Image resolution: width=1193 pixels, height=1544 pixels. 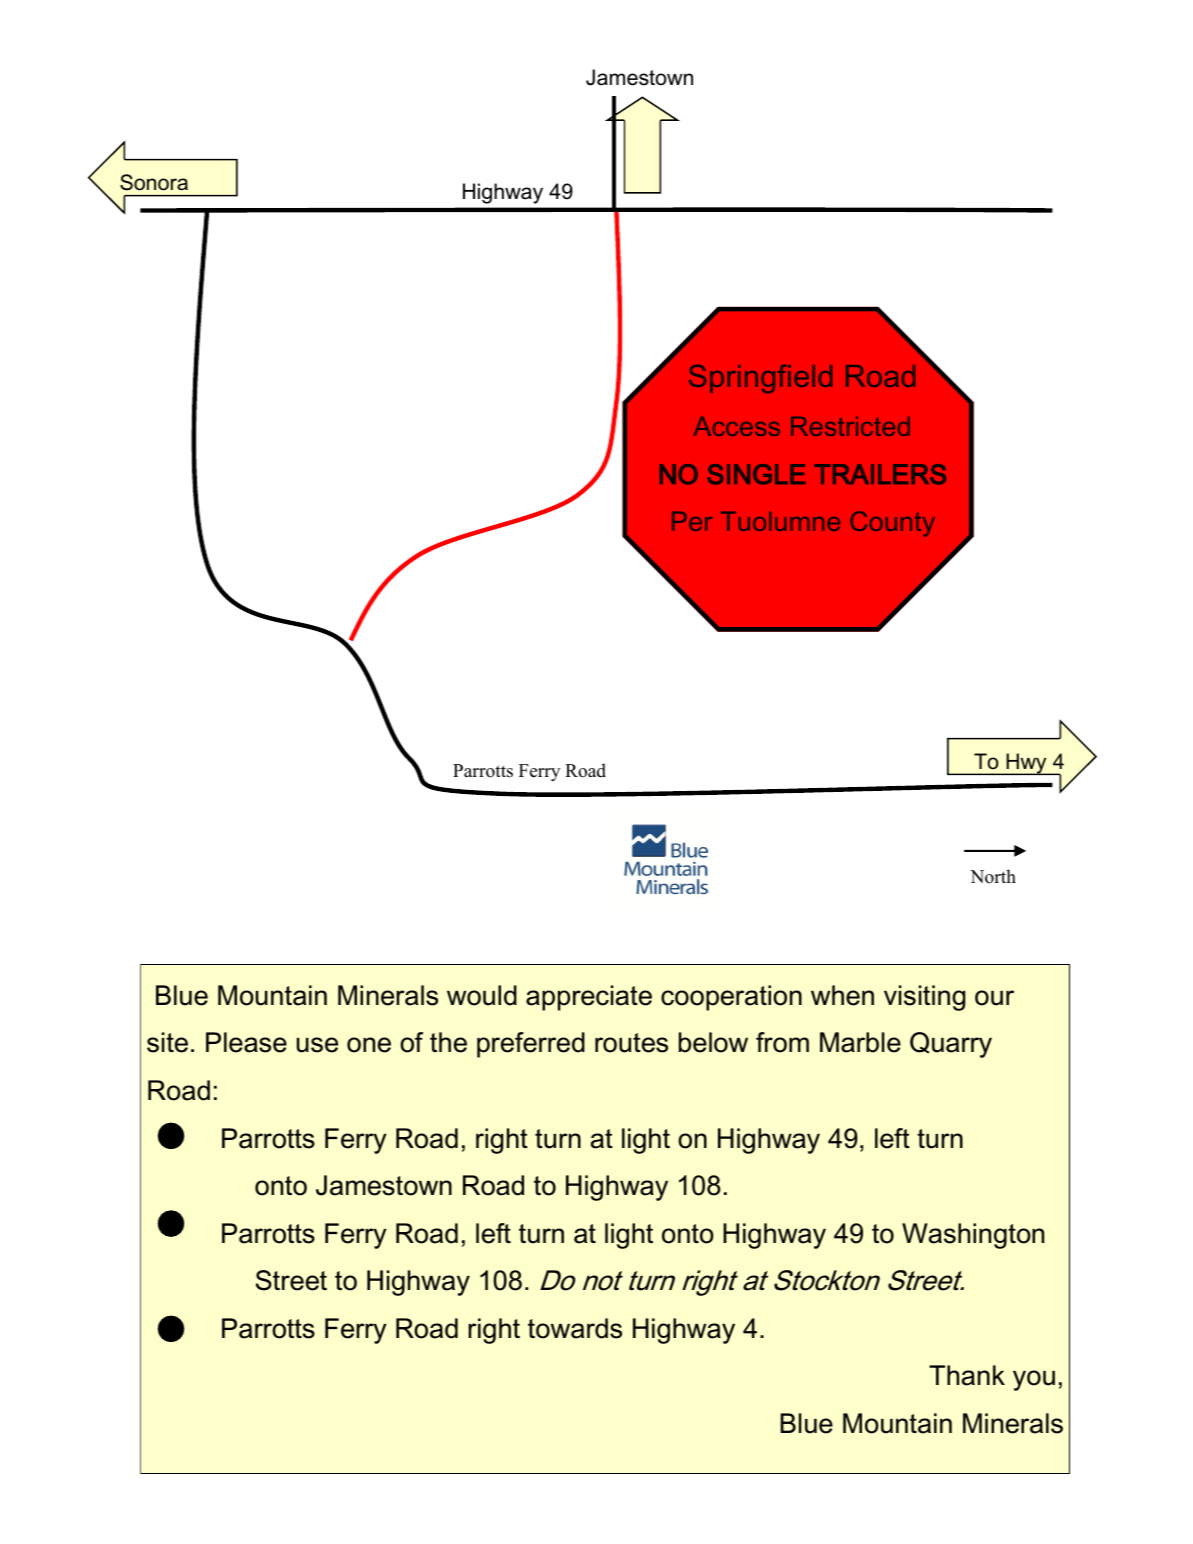 I want to click on Springfield, so click(x=760, y=378).
